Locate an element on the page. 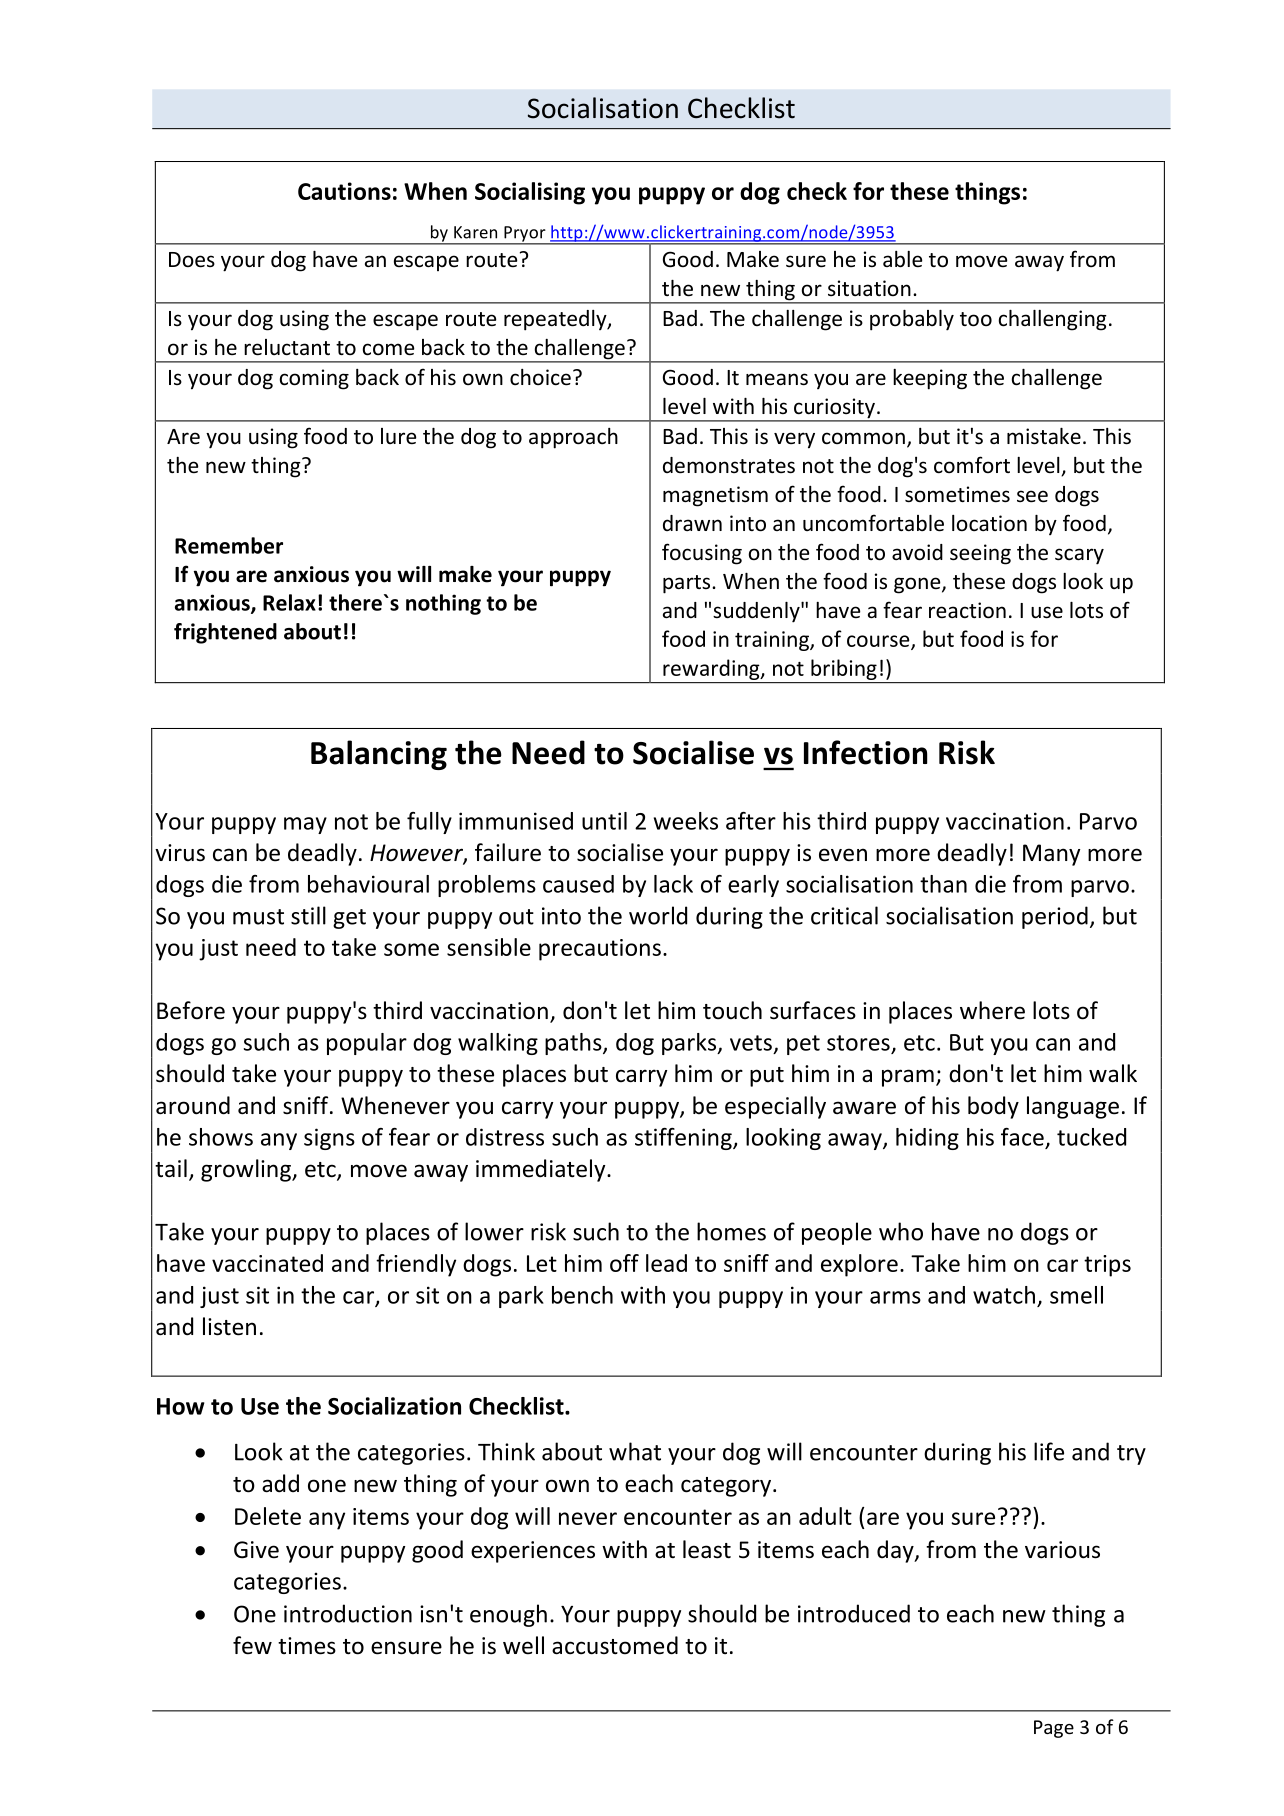  Does is located at coordinates (192, 260).
